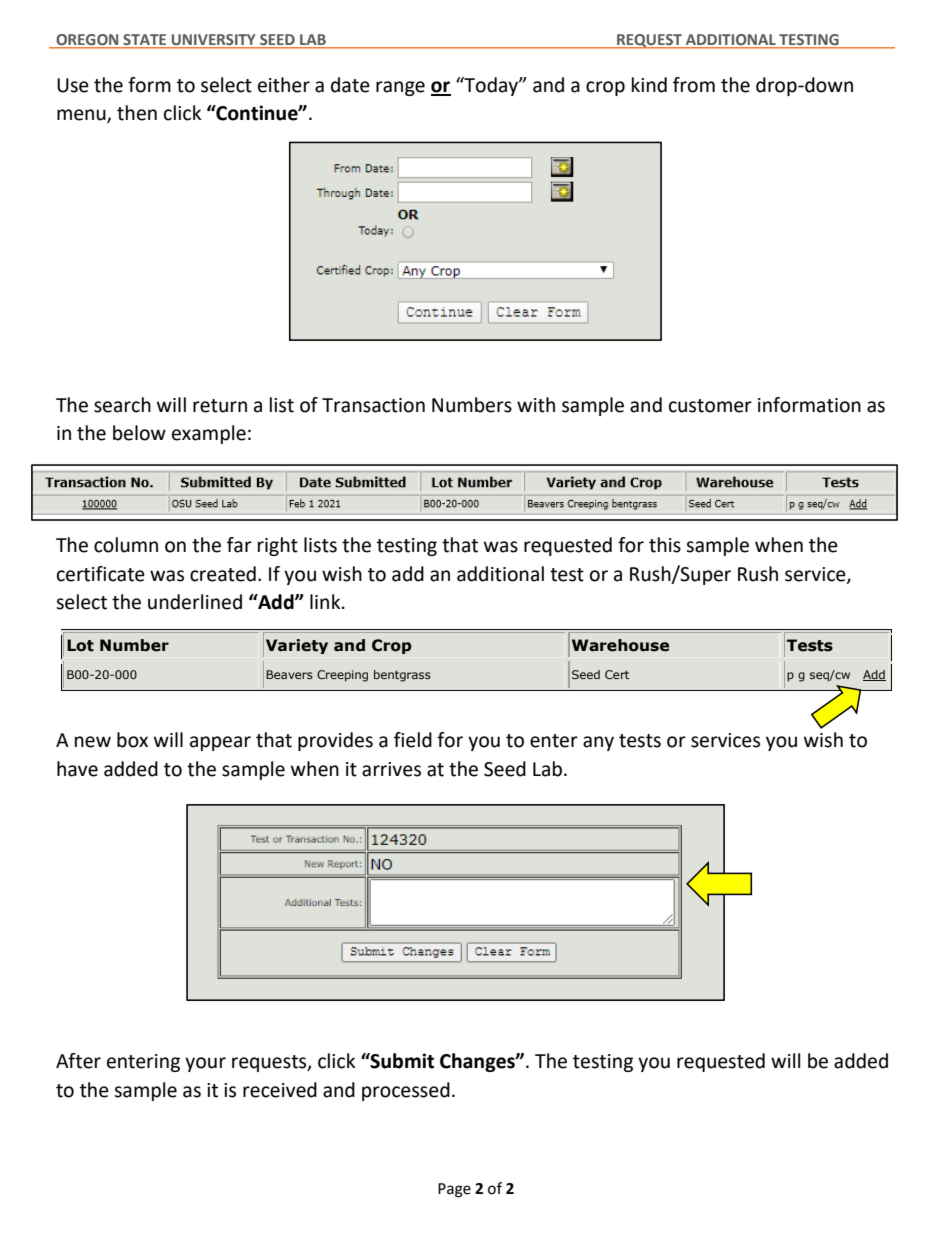 The height and width of the screenshot is (1233, 952). Describe the element at coordinates (406, 1091) in the screenshot. I see `processed` at that location.
